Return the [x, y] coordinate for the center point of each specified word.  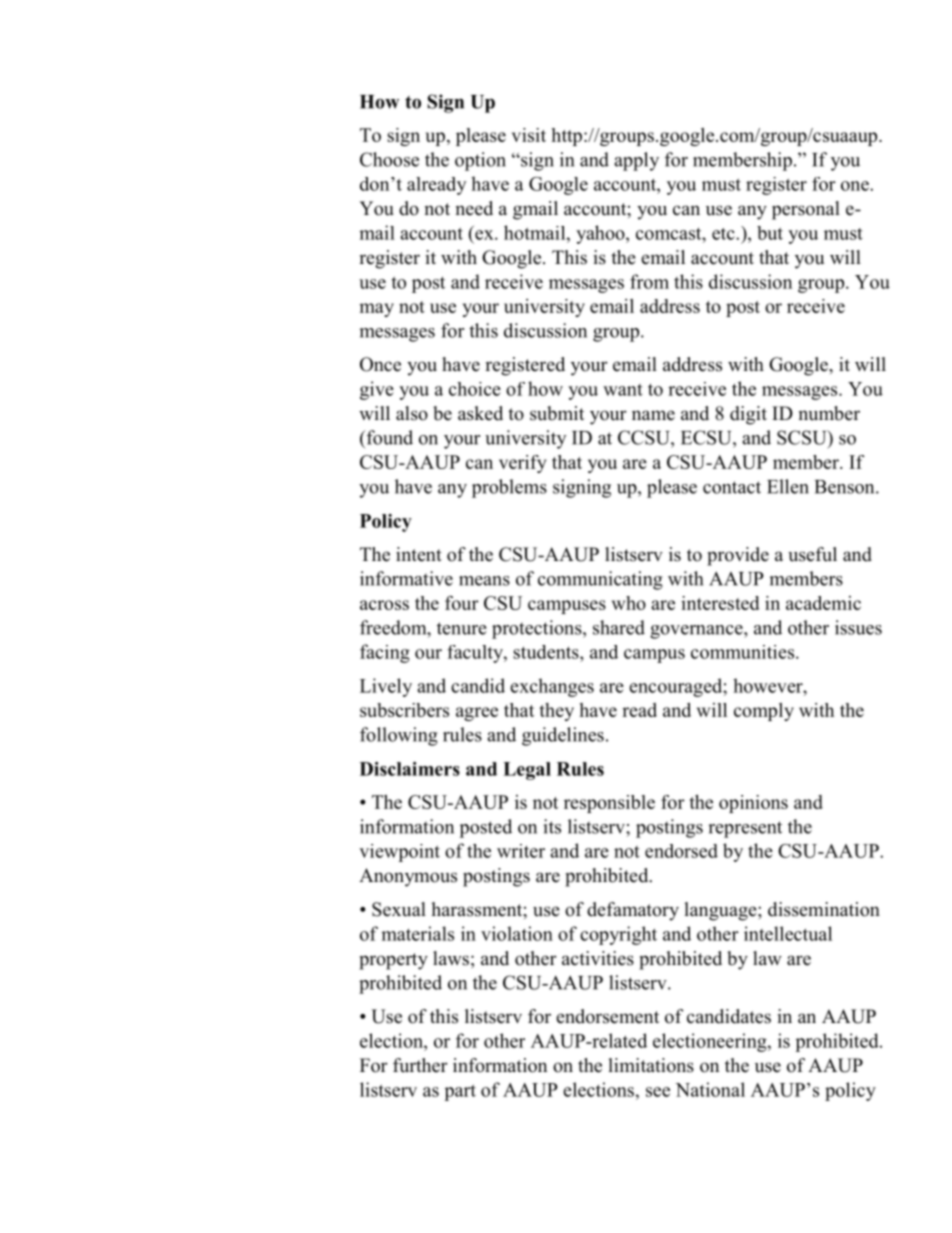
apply [636, 161]
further [420, 1065]
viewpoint [399, 853]
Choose [389, 159]
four [462, 602]
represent [745, 829]
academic [823, 603]
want [623, 390]
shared [619, 627]
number [829, 413]
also [412, 413]
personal [806, 210]
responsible [609, 804]
